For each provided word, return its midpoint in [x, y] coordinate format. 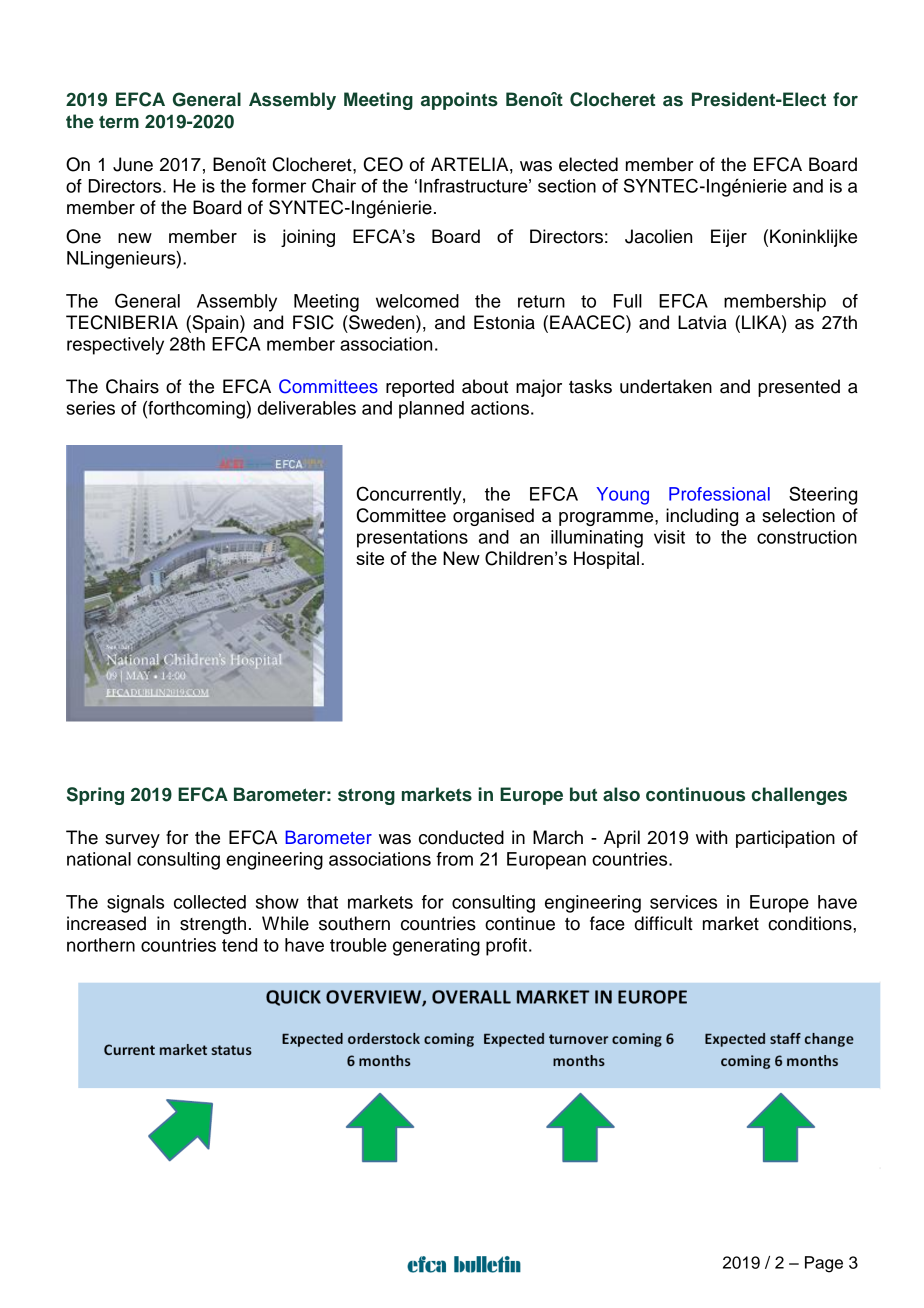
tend [239, 945]
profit [506, 947]
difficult [664, 923]
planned [431, 410]
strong [366, 796]
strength [213, 925]
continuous [695, 794]
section [567, 186]
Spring [95, 796]
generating [436, 947]
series [90, 408]
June [133, 164]
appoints [459, 101]
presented [799, 388]
